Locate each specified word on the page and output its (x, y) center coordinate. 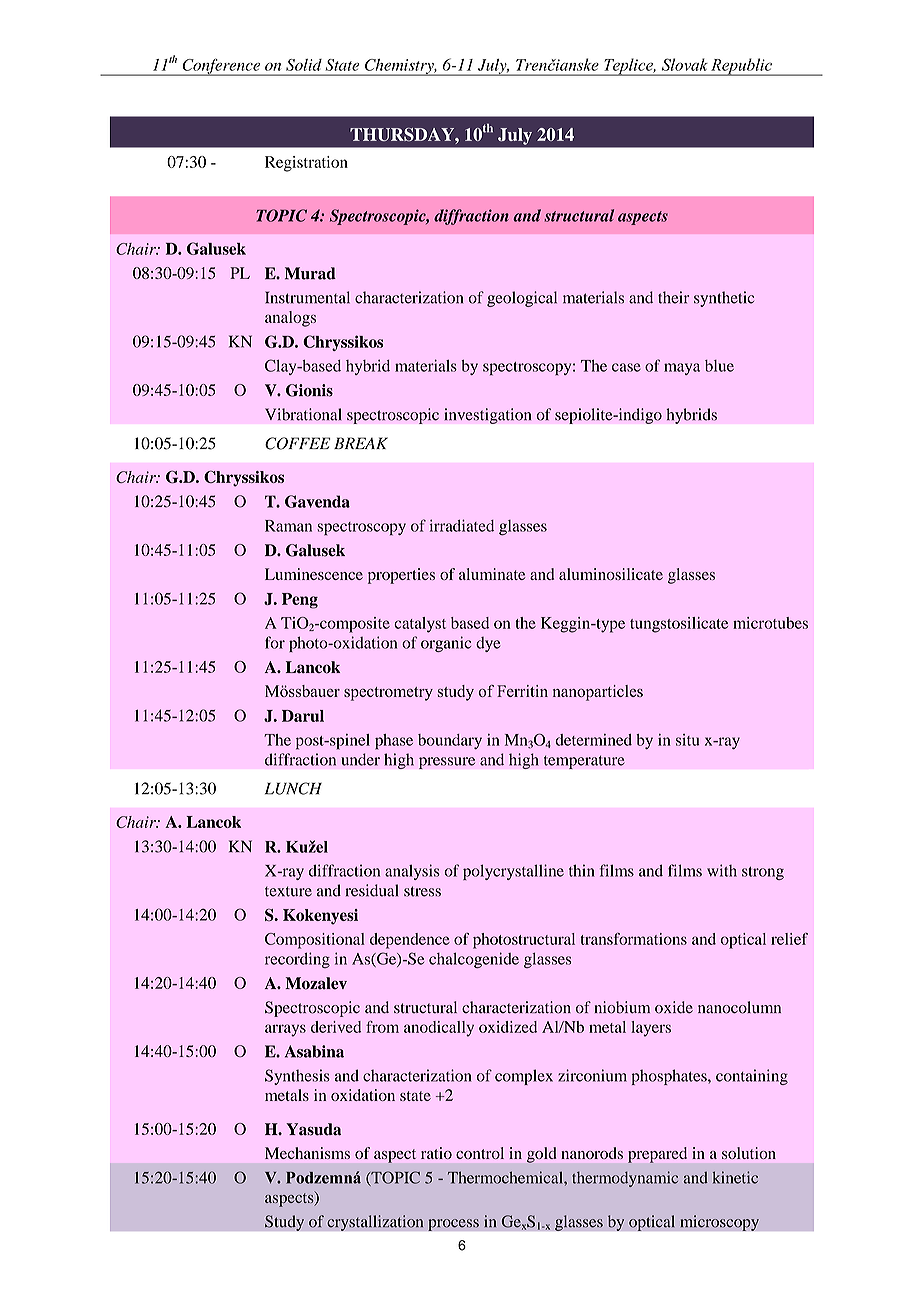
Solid (304, 65)
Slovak (685, 64)
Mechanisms (307, 1153)
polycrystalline (513, 872)
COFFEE (298, 443)
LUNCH (293, 788)
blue (719, 366)
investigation (488, 416)
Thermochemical (506, 1177)
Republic (741, 67)
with (722, 870)
